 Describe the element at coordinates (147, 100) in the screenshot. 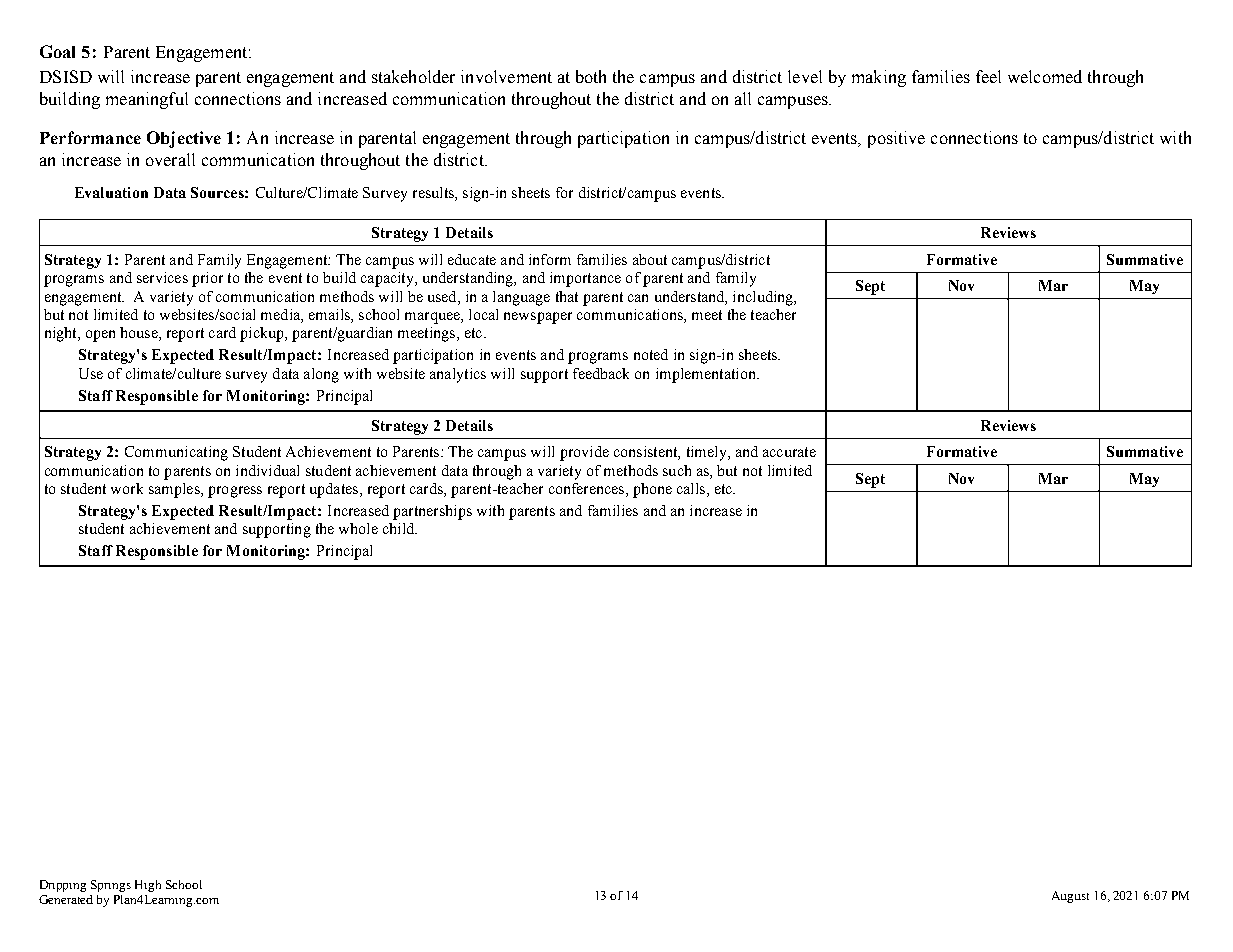

I see `meaningful` at that location.
